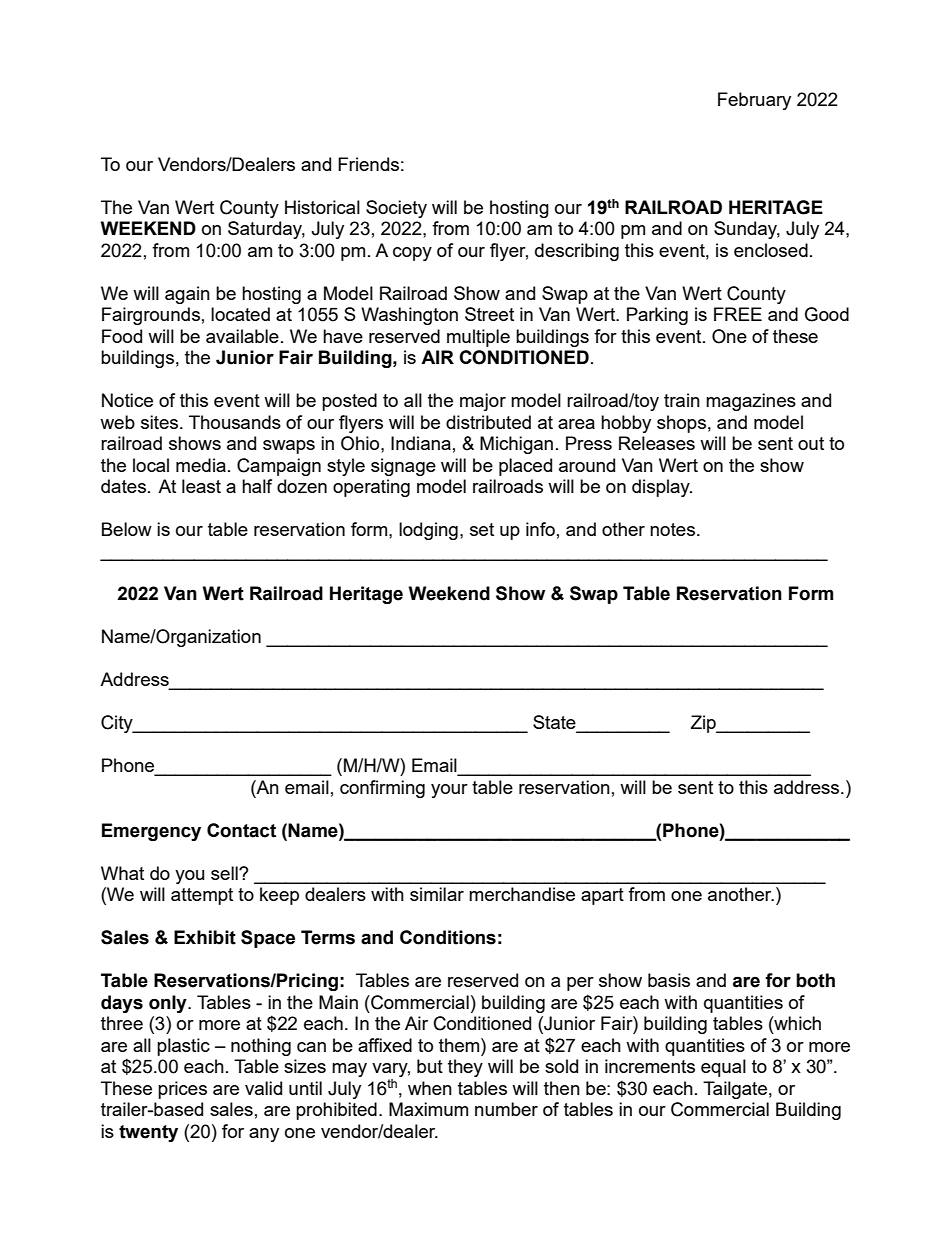 The width and height of the screenshot is (952, 1233). Describe the element at coordinates (672, 529) in the screenshot. I see `notes` at that location.
